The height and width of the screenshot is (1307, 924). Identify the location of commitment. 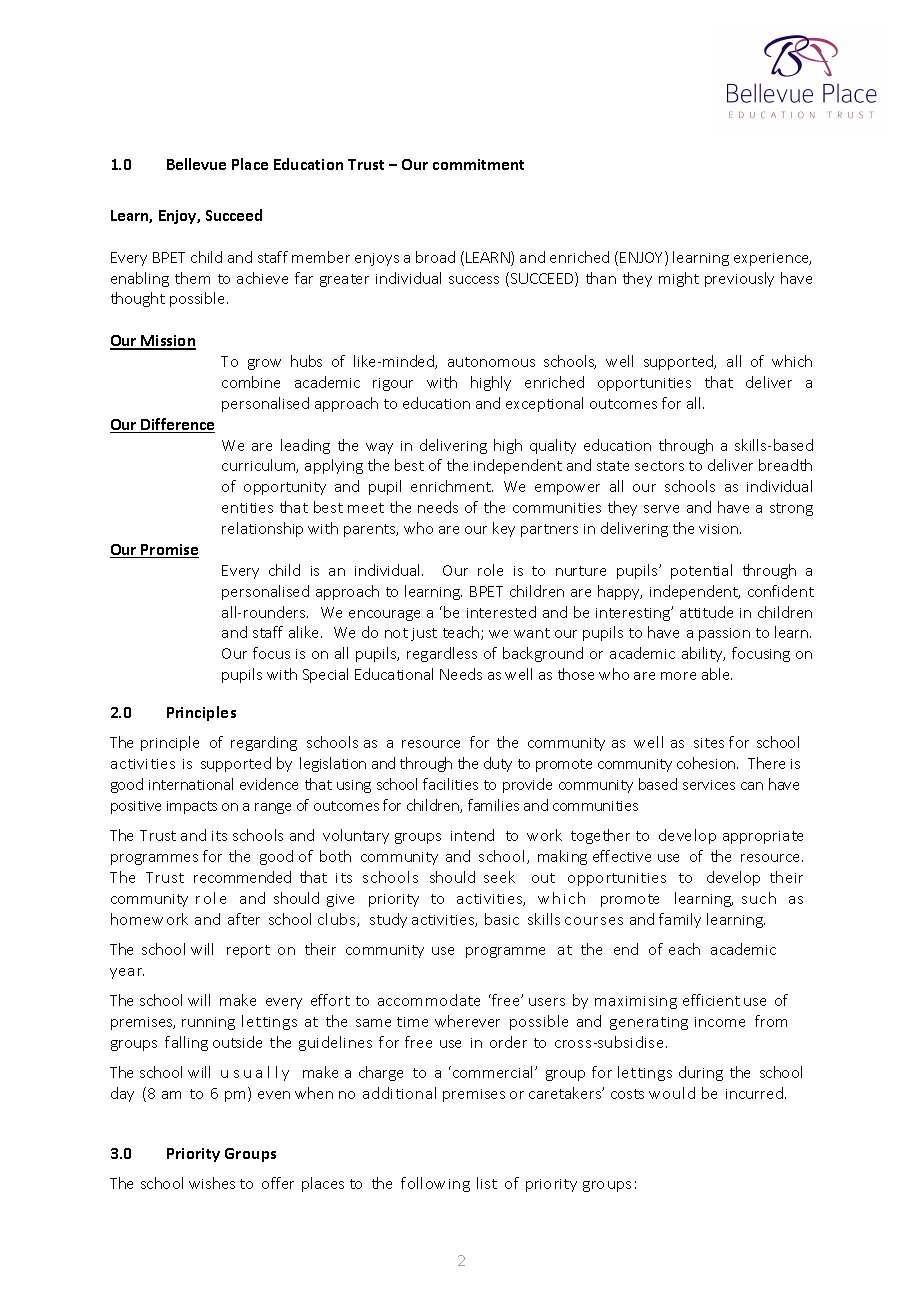
(478, 164).
